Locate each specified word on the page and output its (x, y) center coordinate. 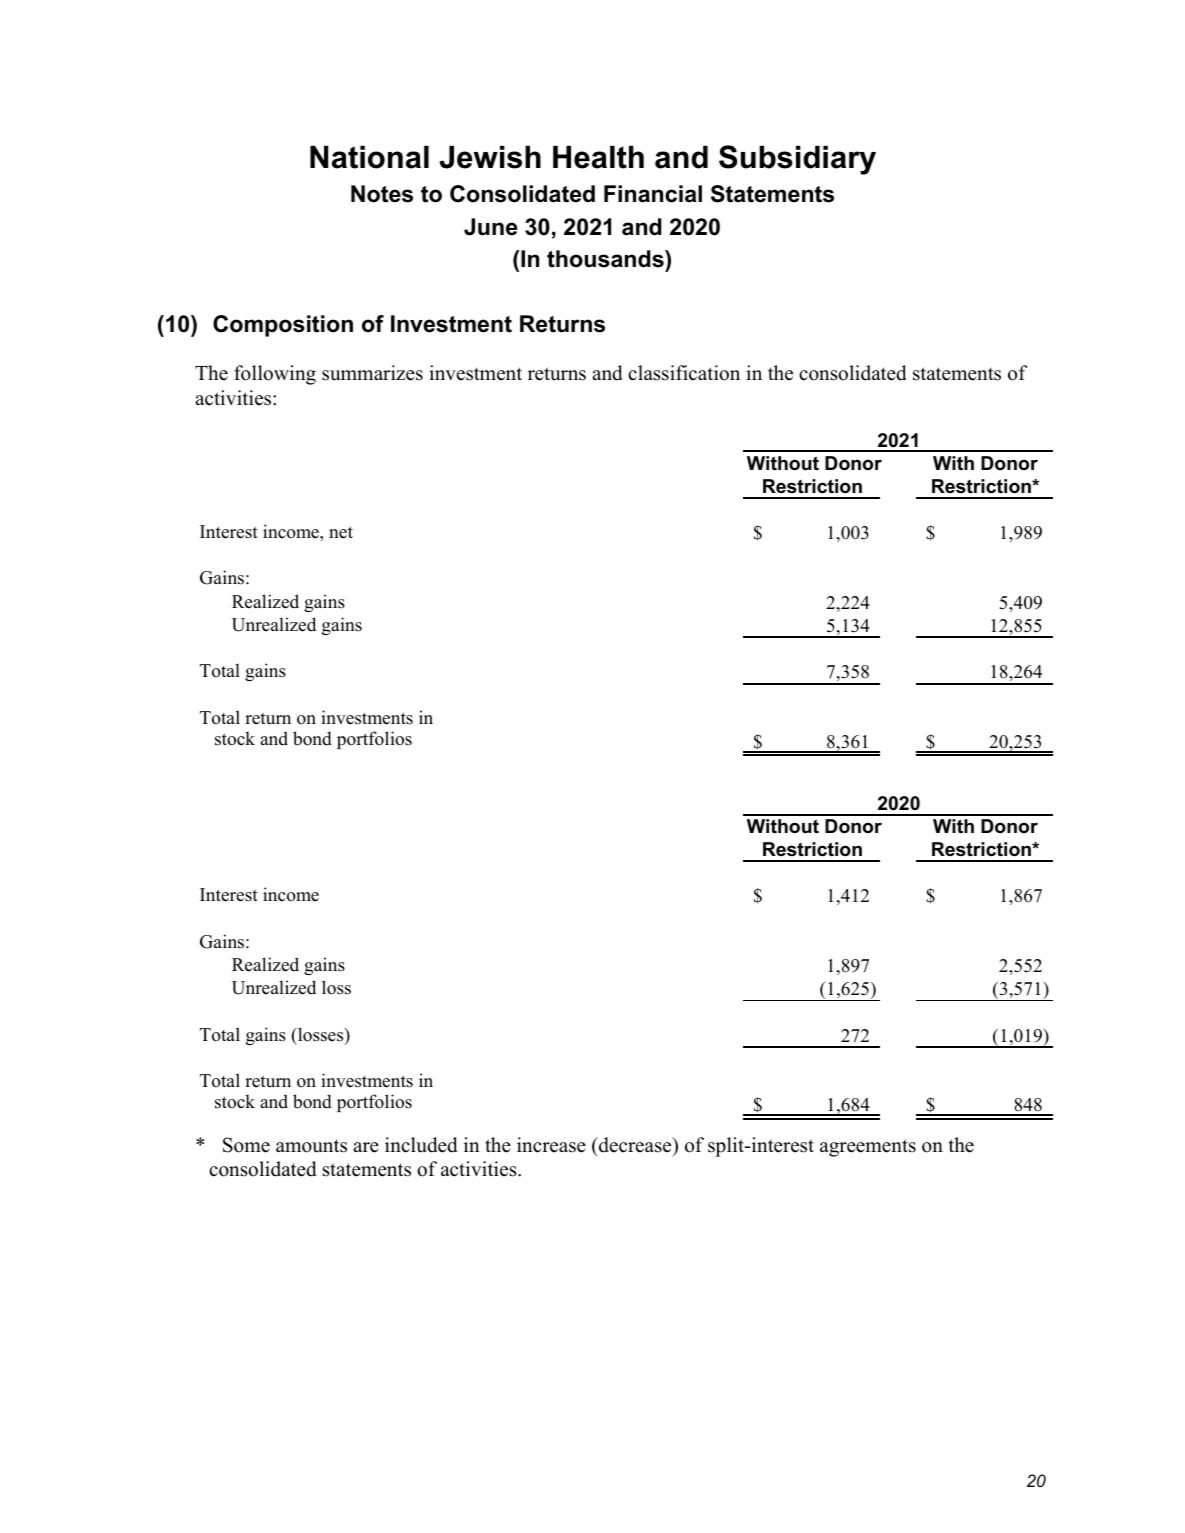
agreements (868, 1148)
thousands (606, 259)
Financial (653, 194)
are (366, 1147)
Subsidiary (797, 160)
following (275, 375)
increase (551, 1145)
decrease (635, 1145)
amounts (311, 1146)
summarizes (372, 373)
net (341, 533)
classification (684, 373)
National (369, 157)
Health (598, 157)
